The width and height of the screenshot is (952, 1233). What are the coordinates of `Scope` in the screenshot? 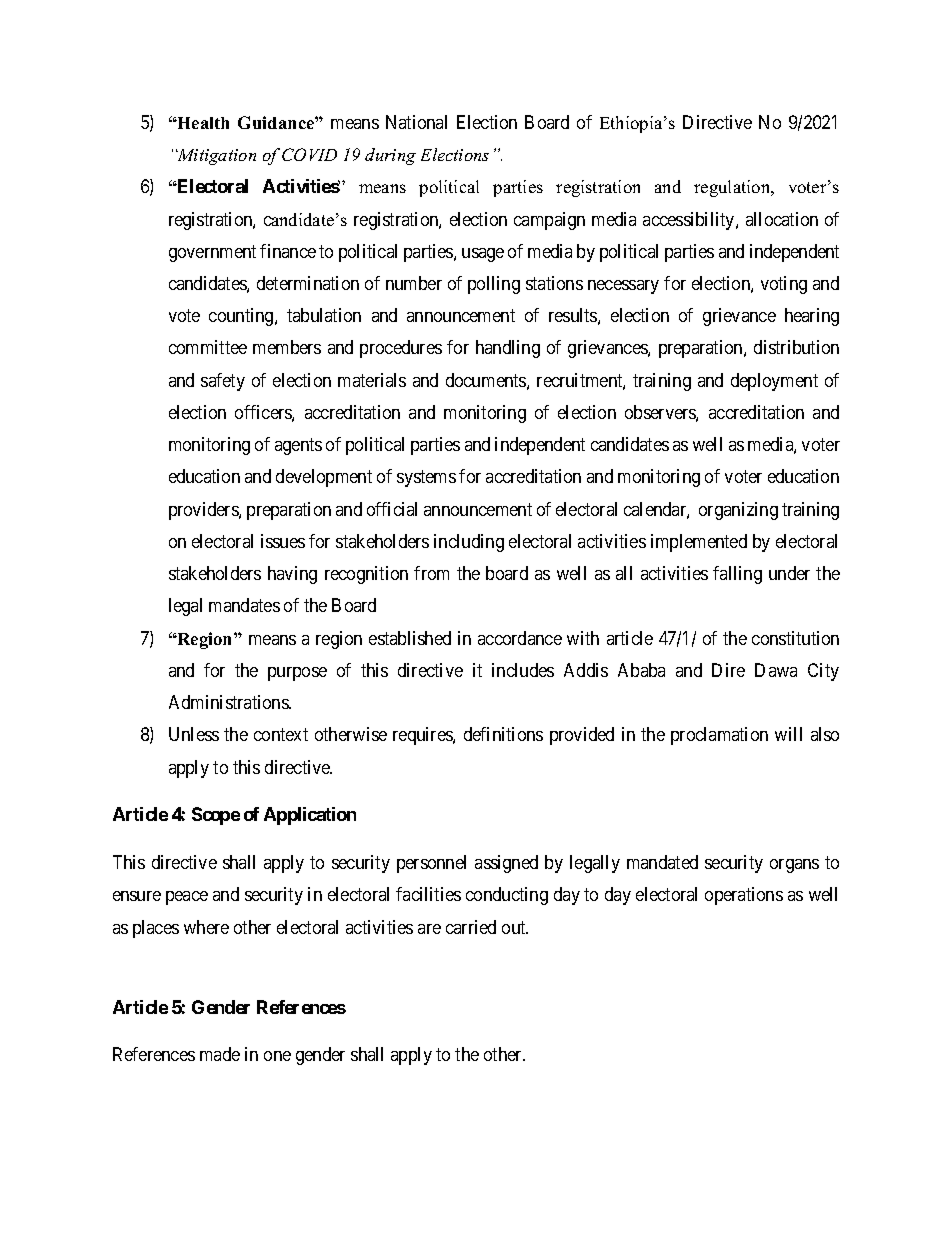 It's located at (216, 816).
